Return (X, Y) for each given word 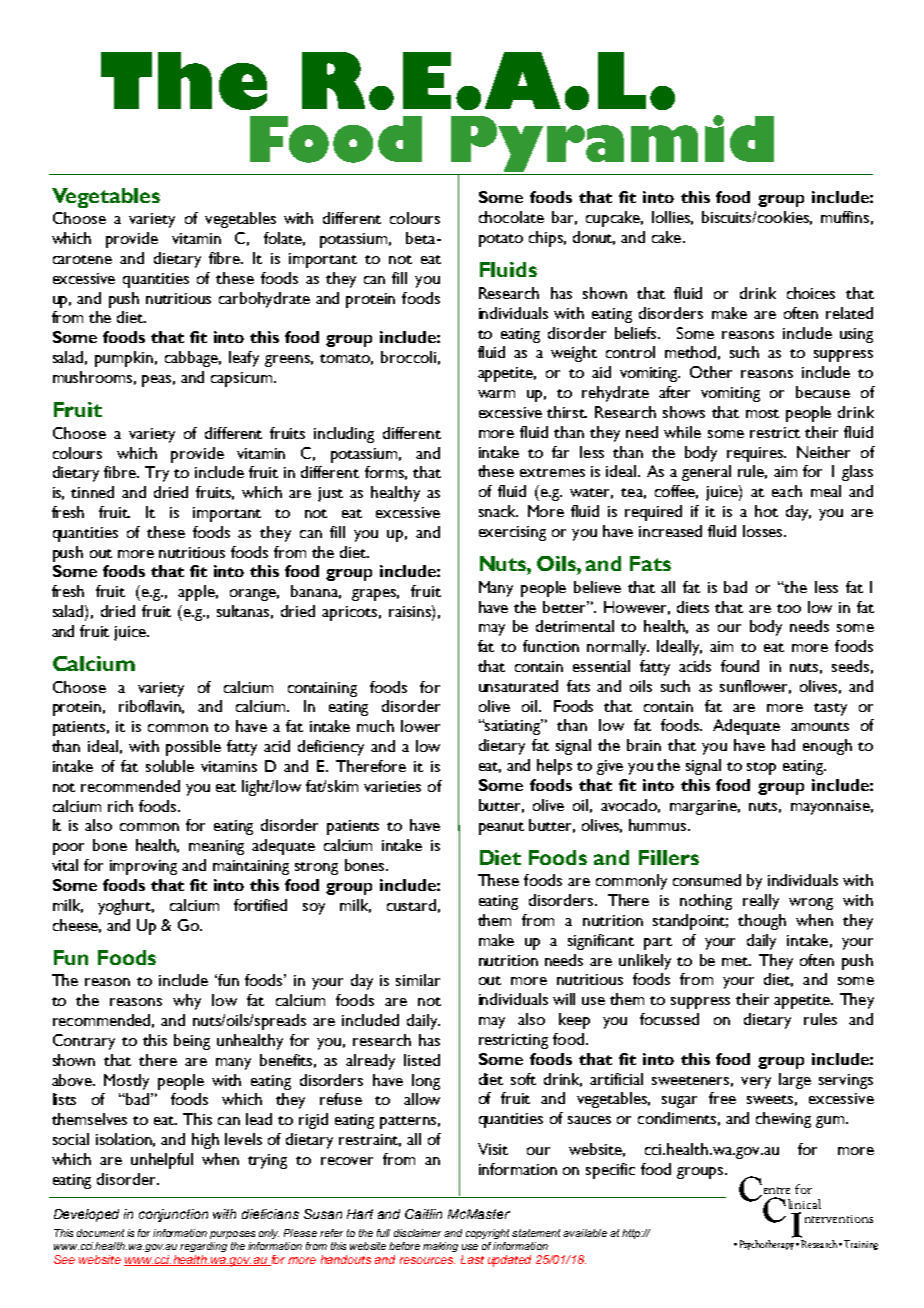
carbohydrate (264, 300)
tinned (92, 492)
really (761, 902)
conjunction (173, 1215)
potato (501, 240)
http (632, 1234)
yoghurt (126, 907)
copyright (487, 1234)
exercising (512, 533)
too (789, 608)
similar (418, 980)
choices (811, 293)
